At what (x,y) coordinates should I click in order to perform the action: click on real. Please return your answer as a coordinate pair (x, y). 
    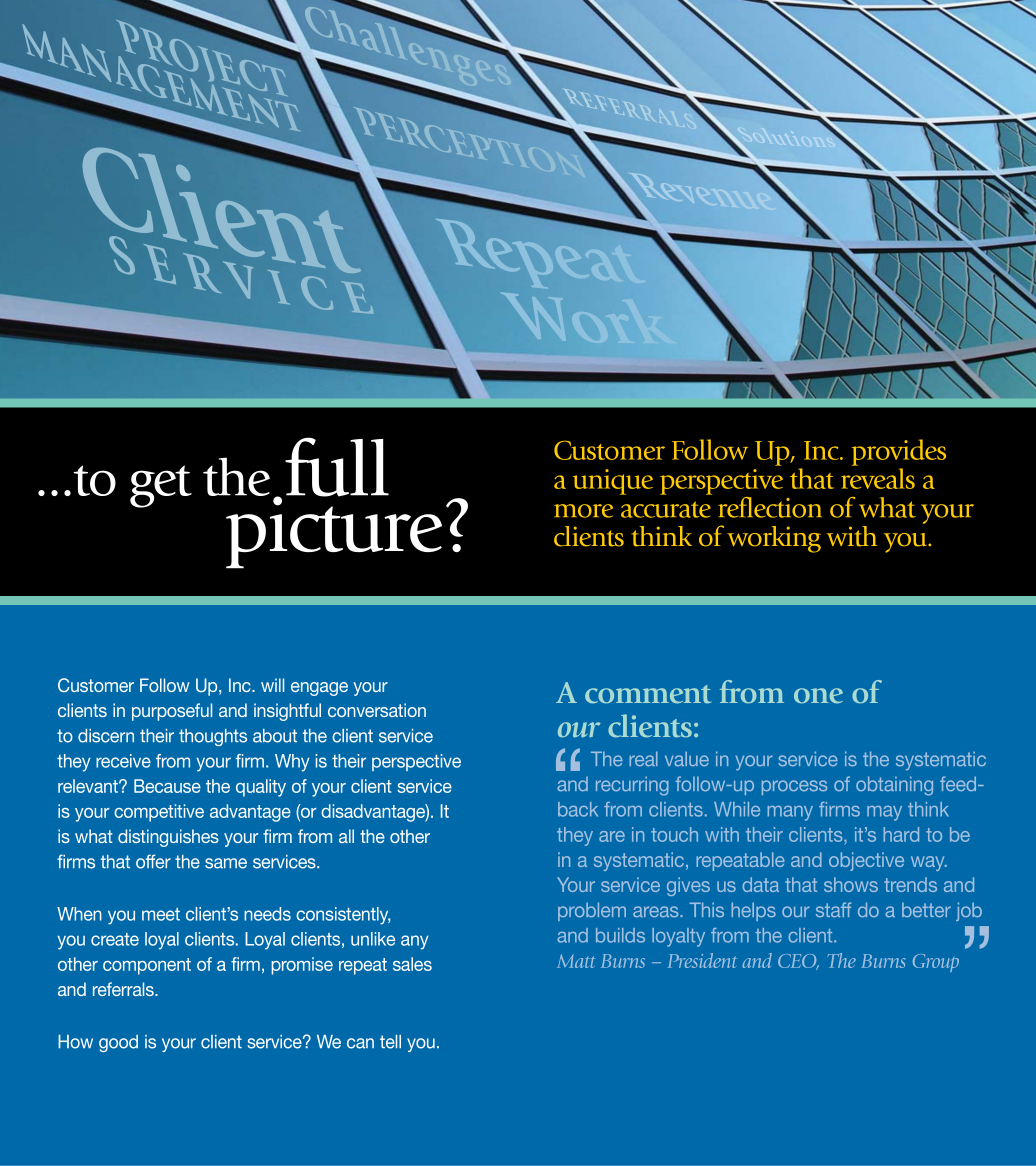
    Looking at the image, I should click on (643, 758).
